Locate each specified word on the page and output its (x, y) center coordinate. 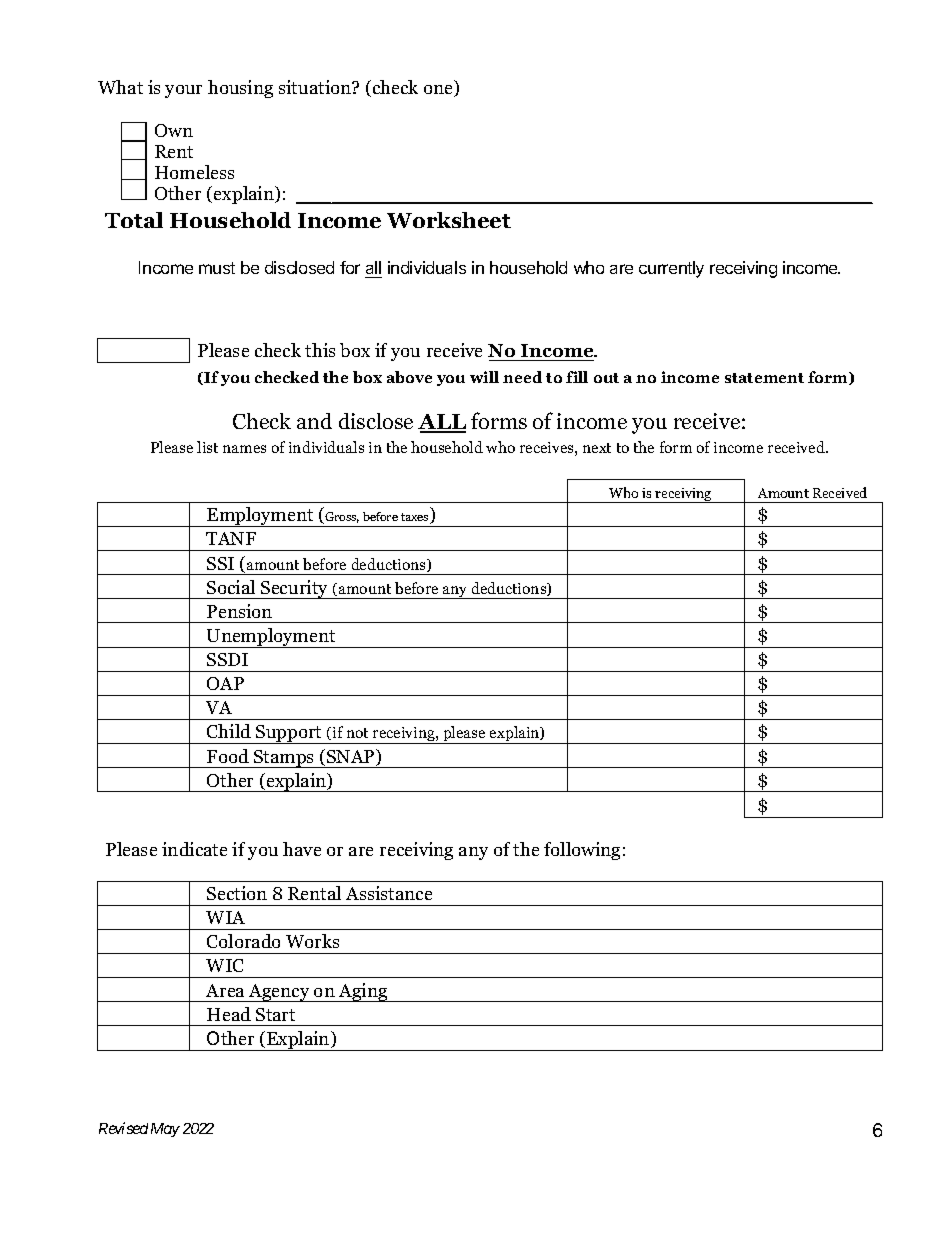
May (165, 1130)
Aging (363, 992)
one (439, 91)
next (597, 448)
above (409, 377)
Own (174, 130)
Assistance (389, 893)
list (207, 447)
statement (764, 378)
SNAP (352, 757)
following (582, 851)
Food (228, 756)
